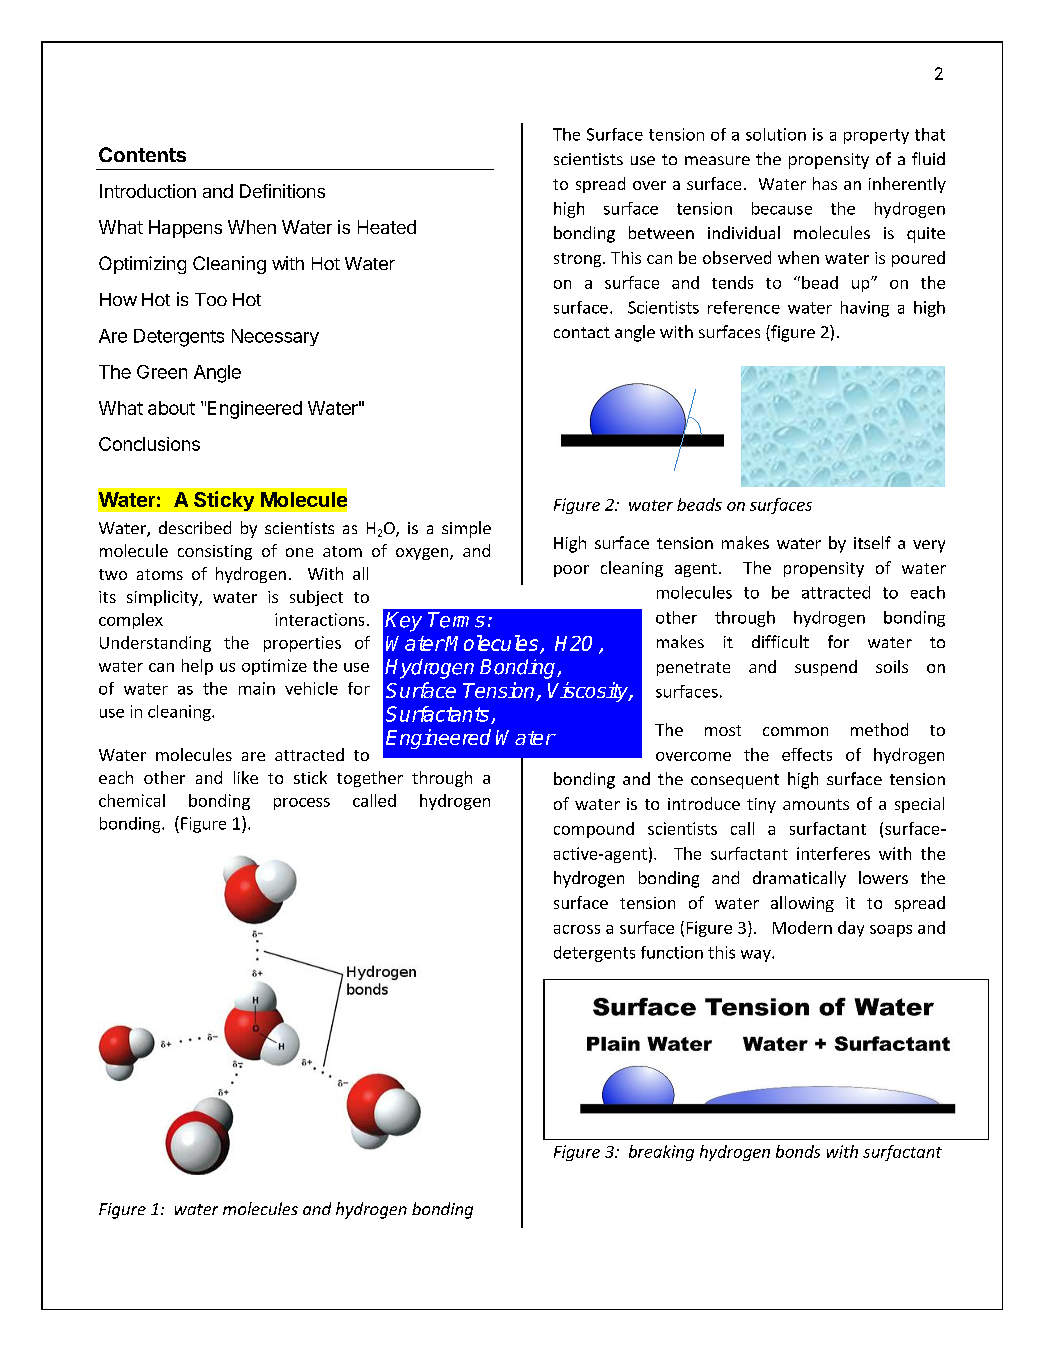 This screenshot has height=1351, width=1044. What do you see at coordinates (825, 183) in the screenshot?
I see `has` at bounding box center [825, 183].
